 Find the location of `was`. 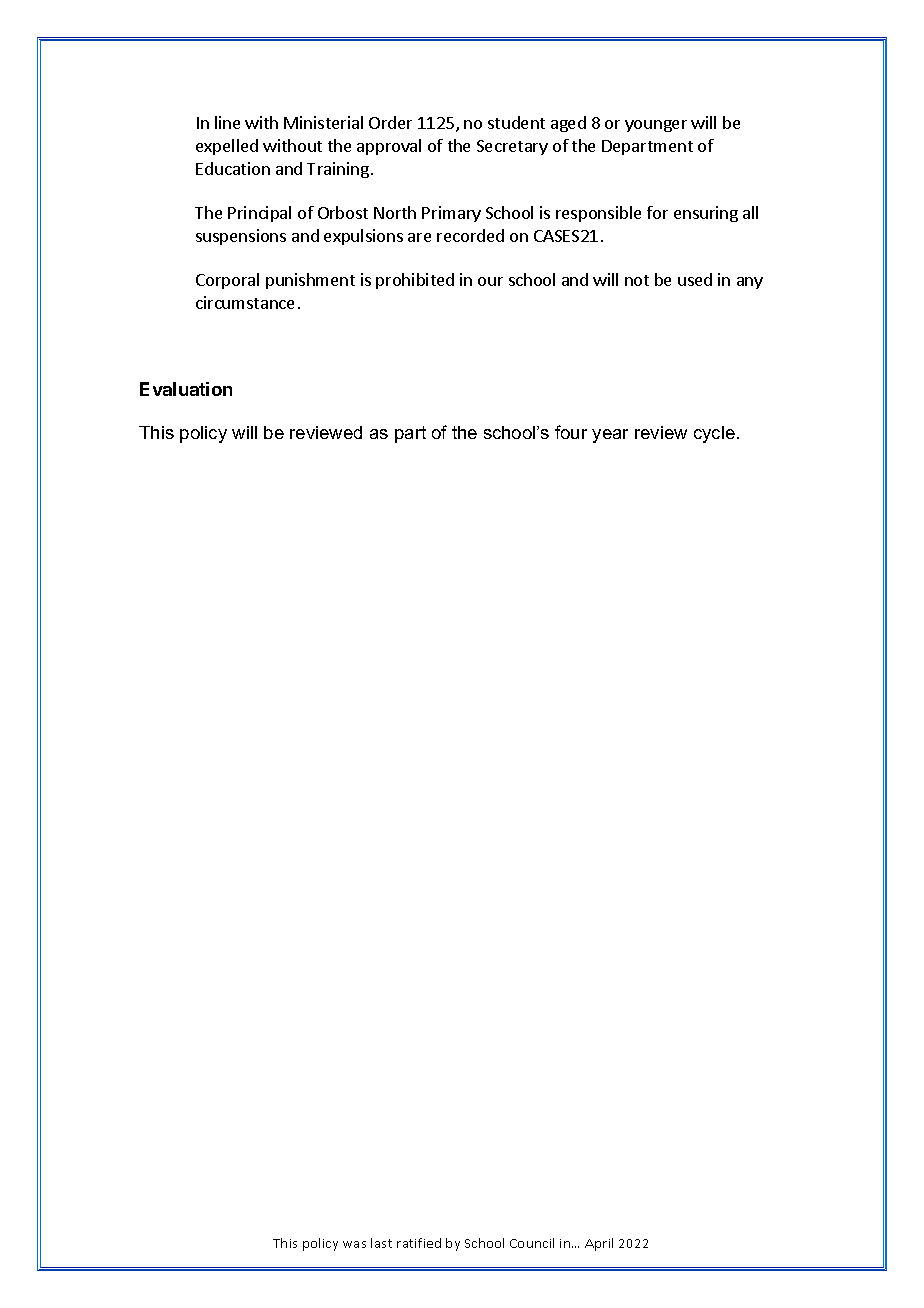

was is located at coordinates (354, 1244).
